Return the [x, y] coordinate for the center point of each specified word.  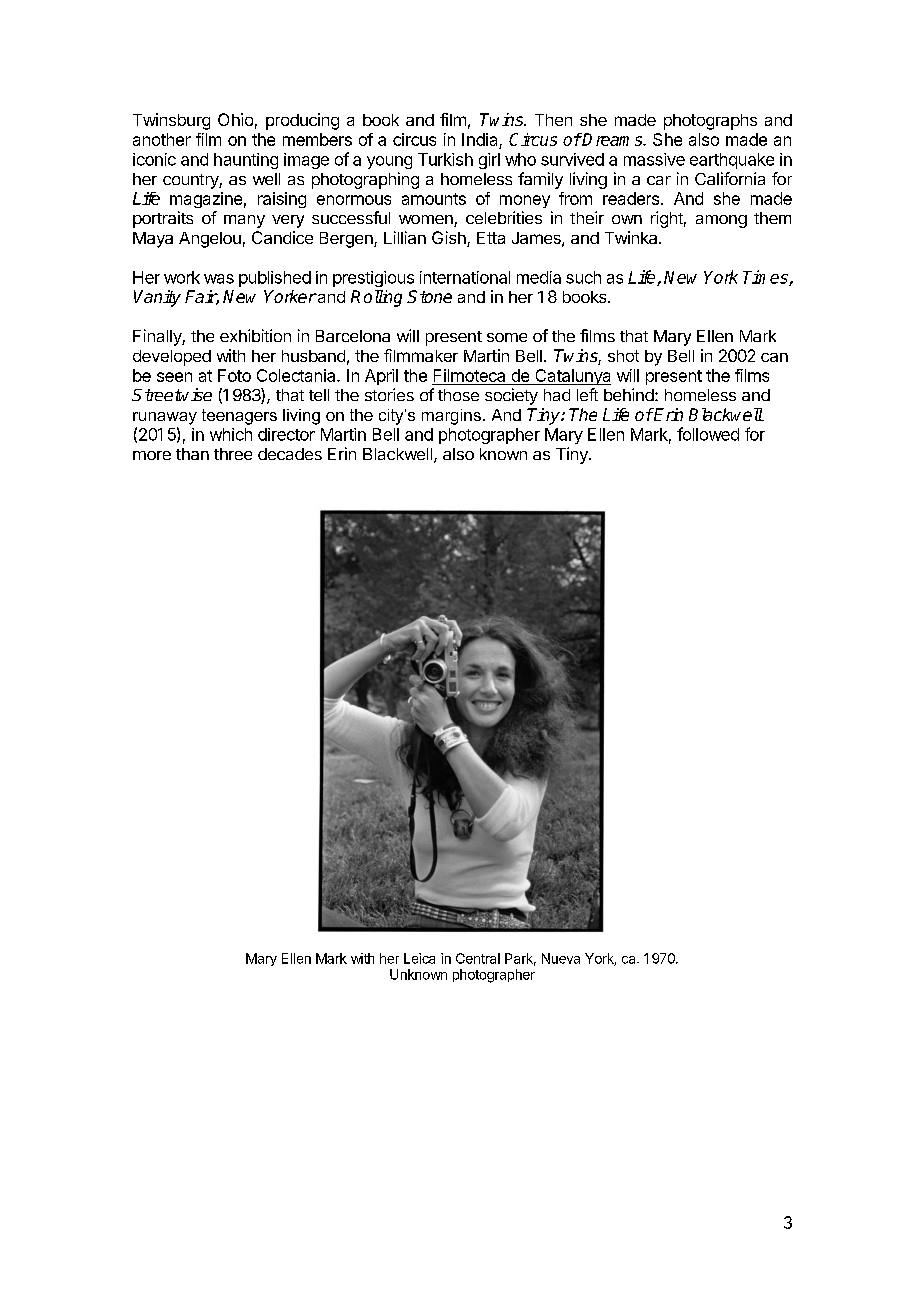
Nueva [561, 958]
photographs [710, 122]
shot [623, 356]
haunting [246, 161]
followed [708, 434]
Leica [419, 958]
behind [630, 394]
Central [478, 958]
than [192, 454]
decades [290, 454]
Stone [429, 296]
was [219, 279]
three [233, 454]
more [152, 455]
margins [451, 417]
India [481, 141]
